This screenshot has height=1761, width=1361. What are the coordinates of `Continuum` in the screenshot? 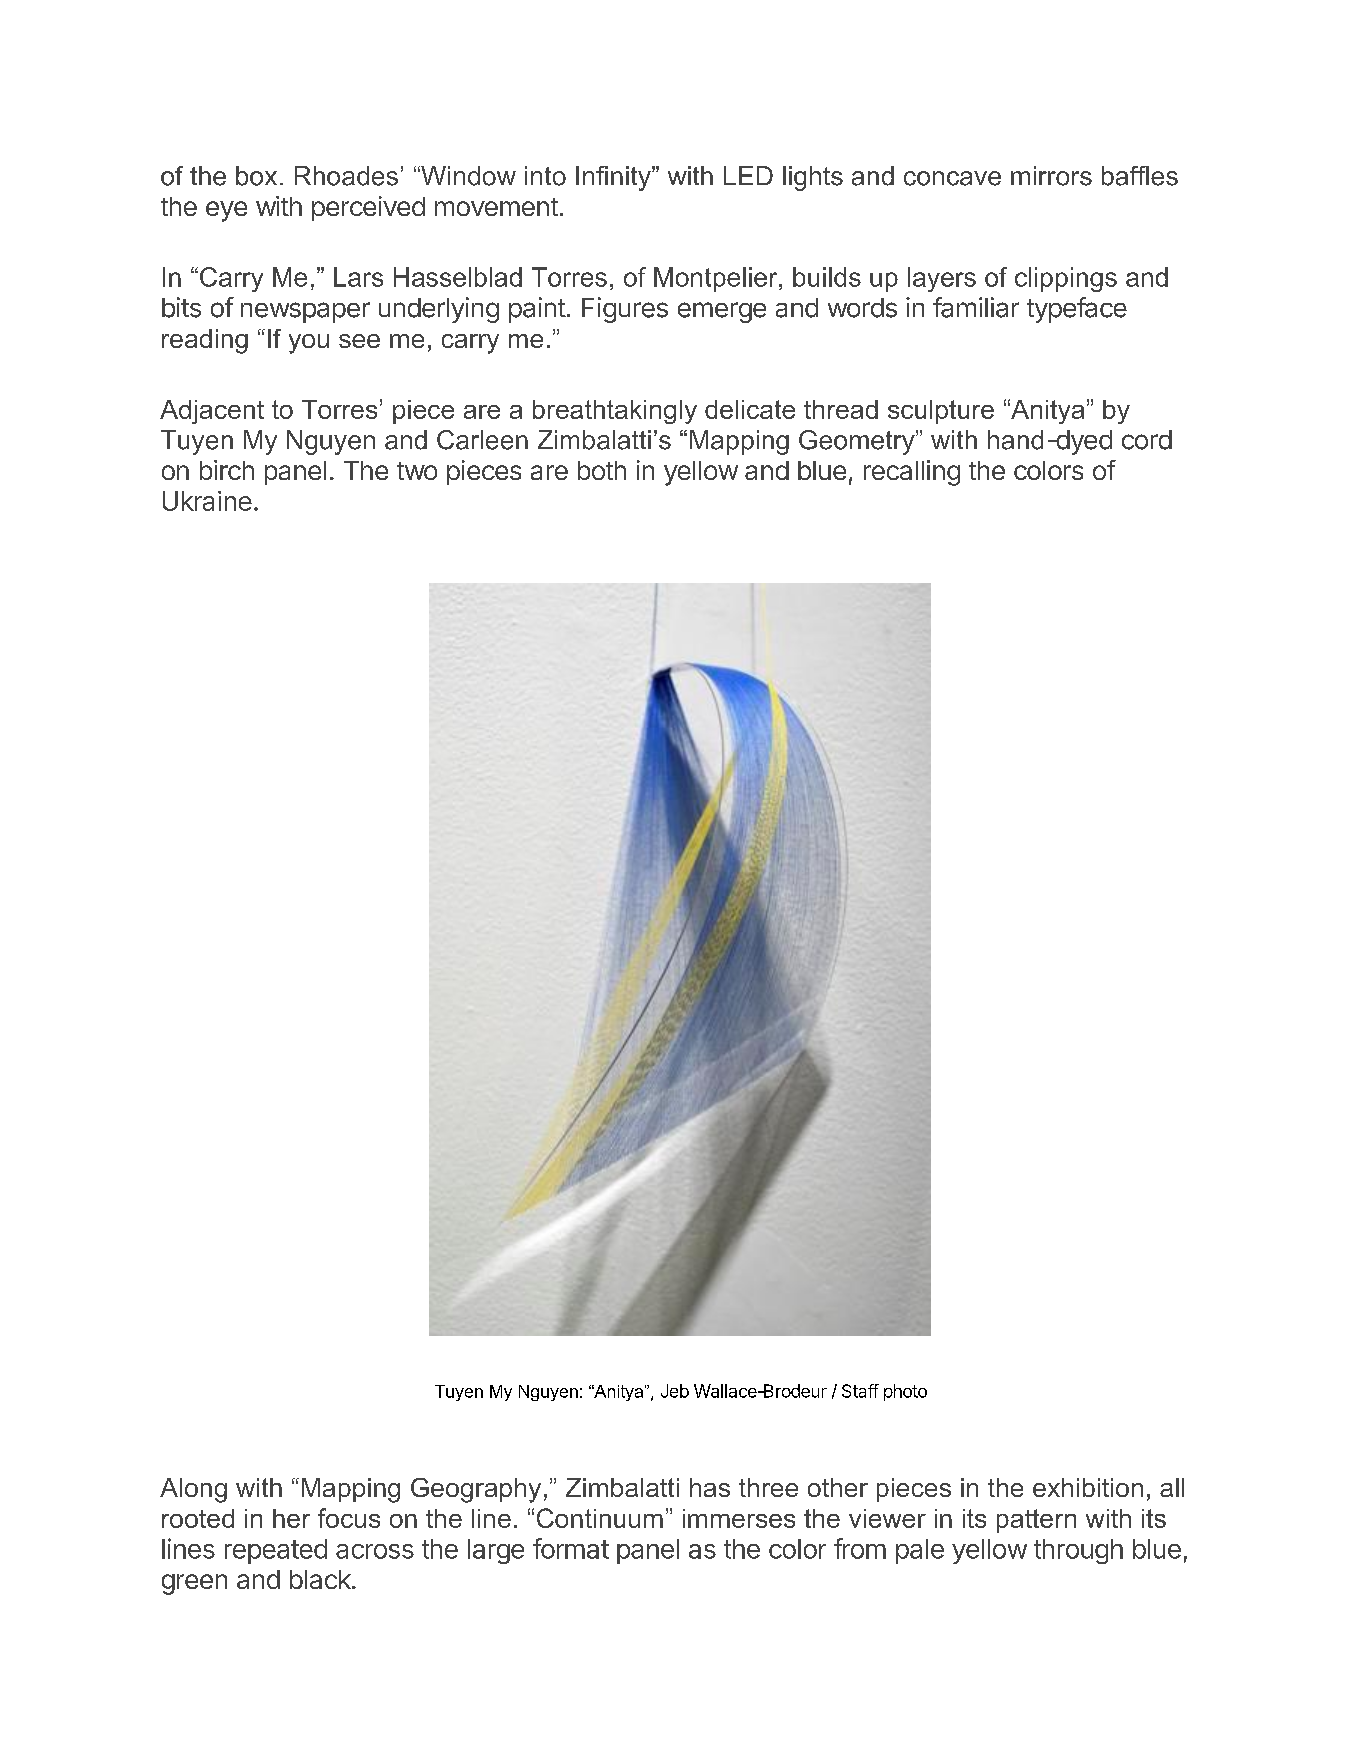 It's located at (600, 1518).
